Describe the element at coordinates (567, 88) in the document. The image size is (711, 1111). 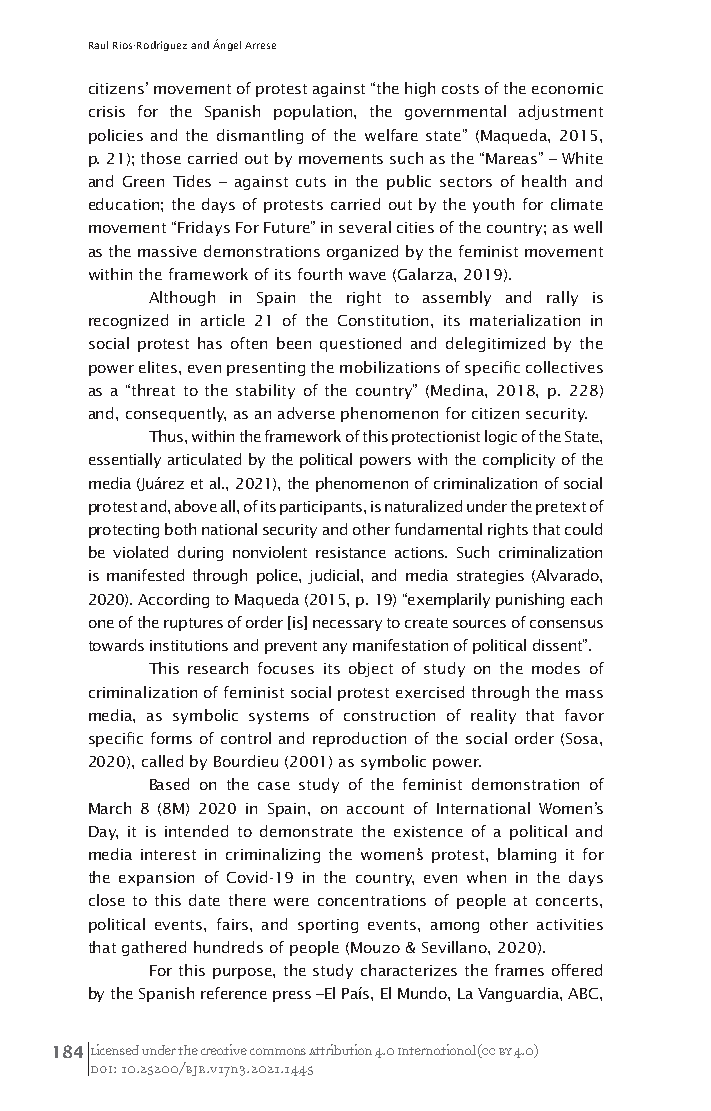
I see `economic` at that location.
